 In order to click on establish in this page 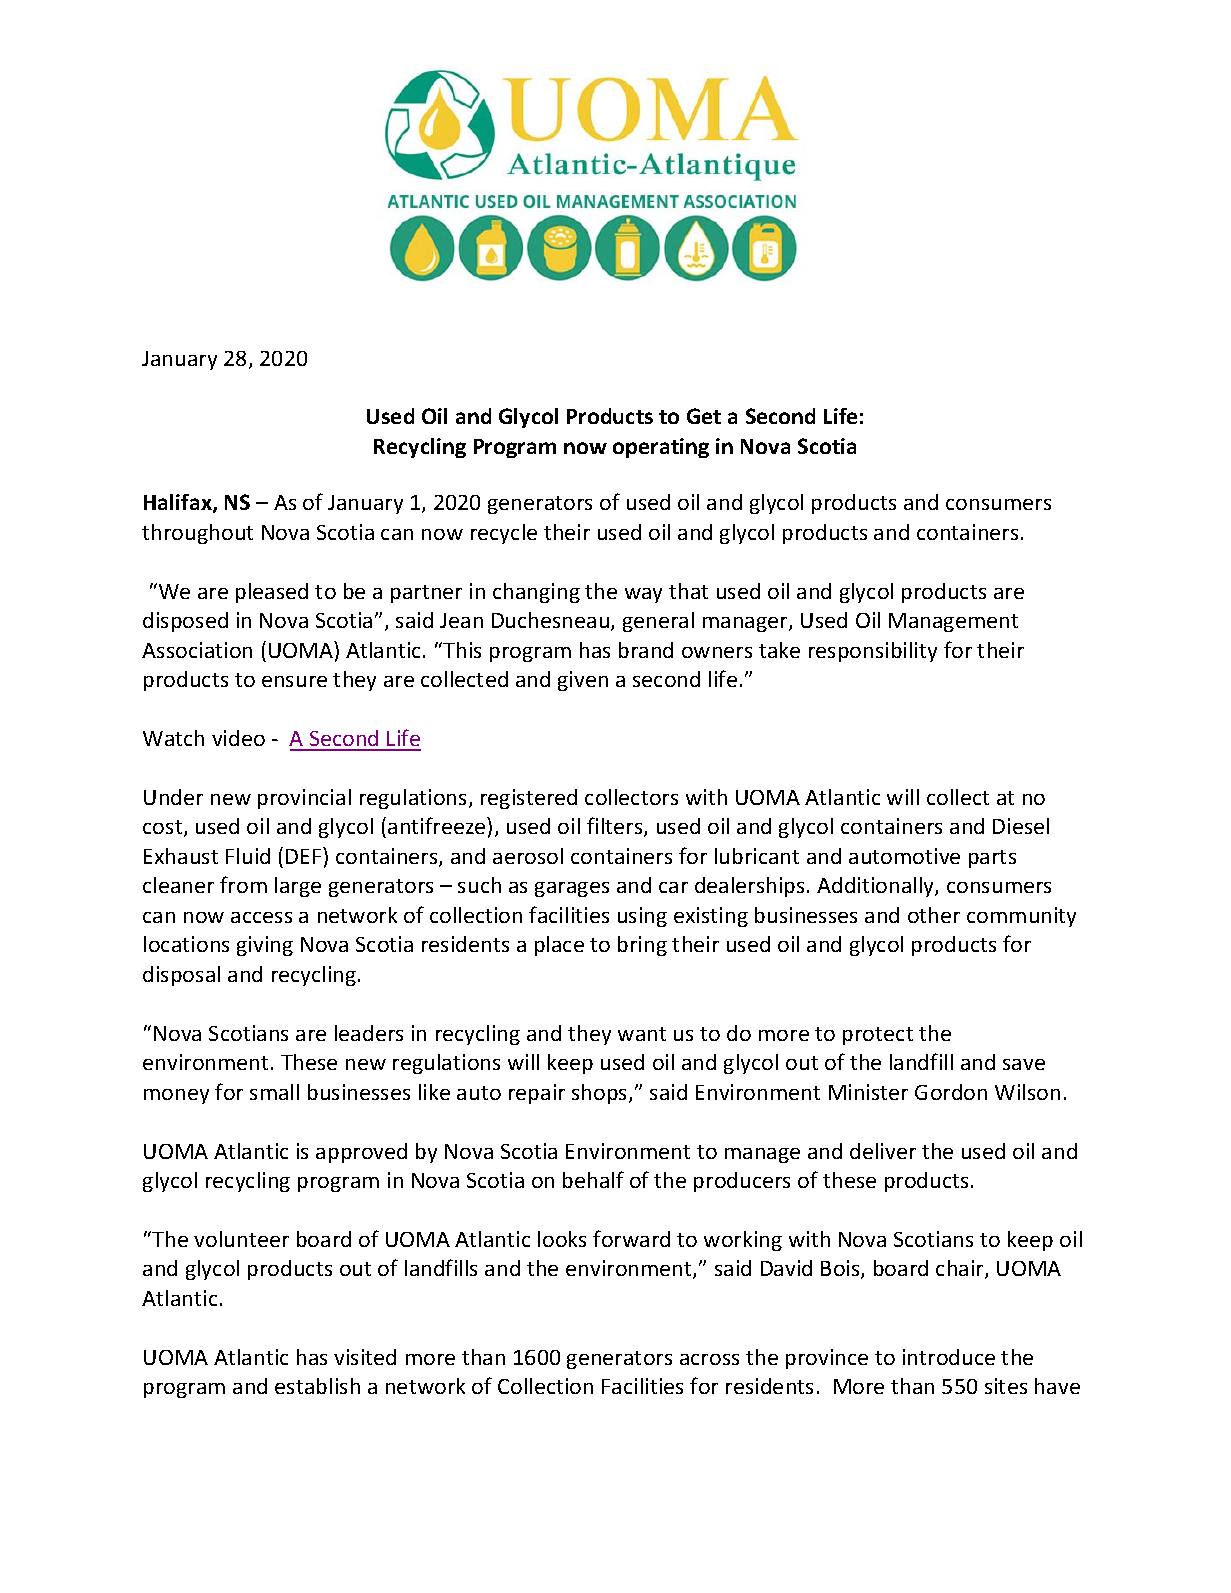, I will do `click(317, 1386)`.
